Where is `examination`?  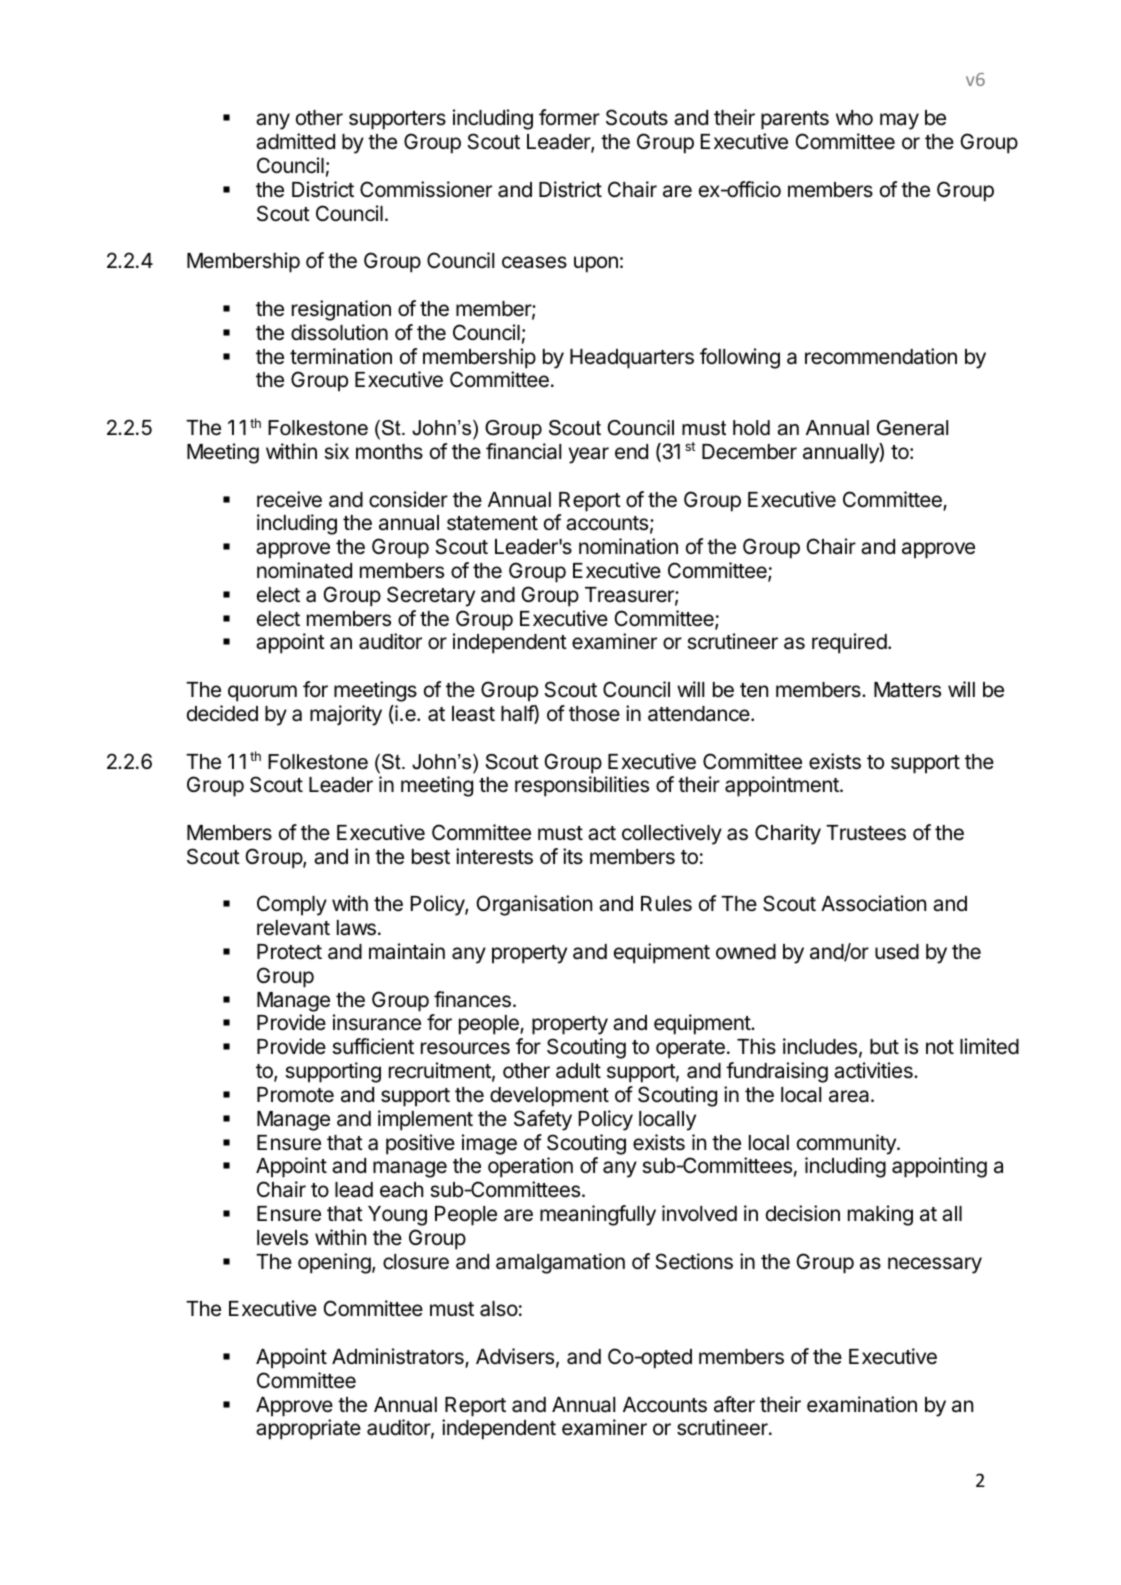
examination is located at coordinates (862, 1404).
